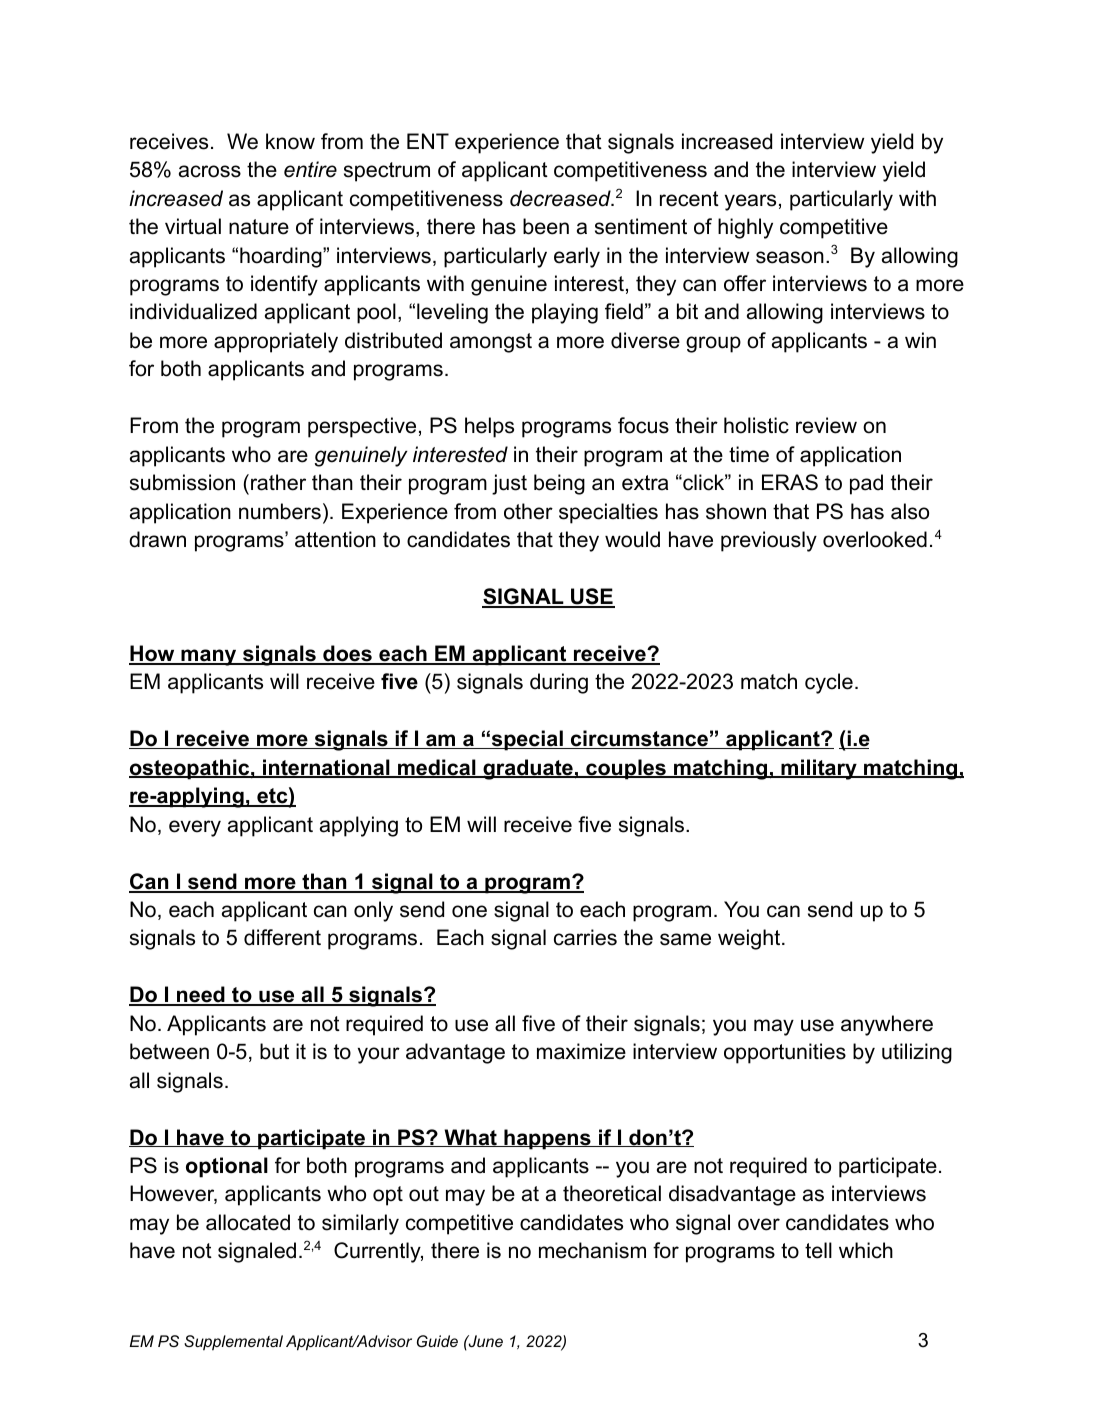 The width and height of the screenshot is (1097, 1420). Describe the element at coordinates (210, 171) in the screenshot. I see `across` at that location.
